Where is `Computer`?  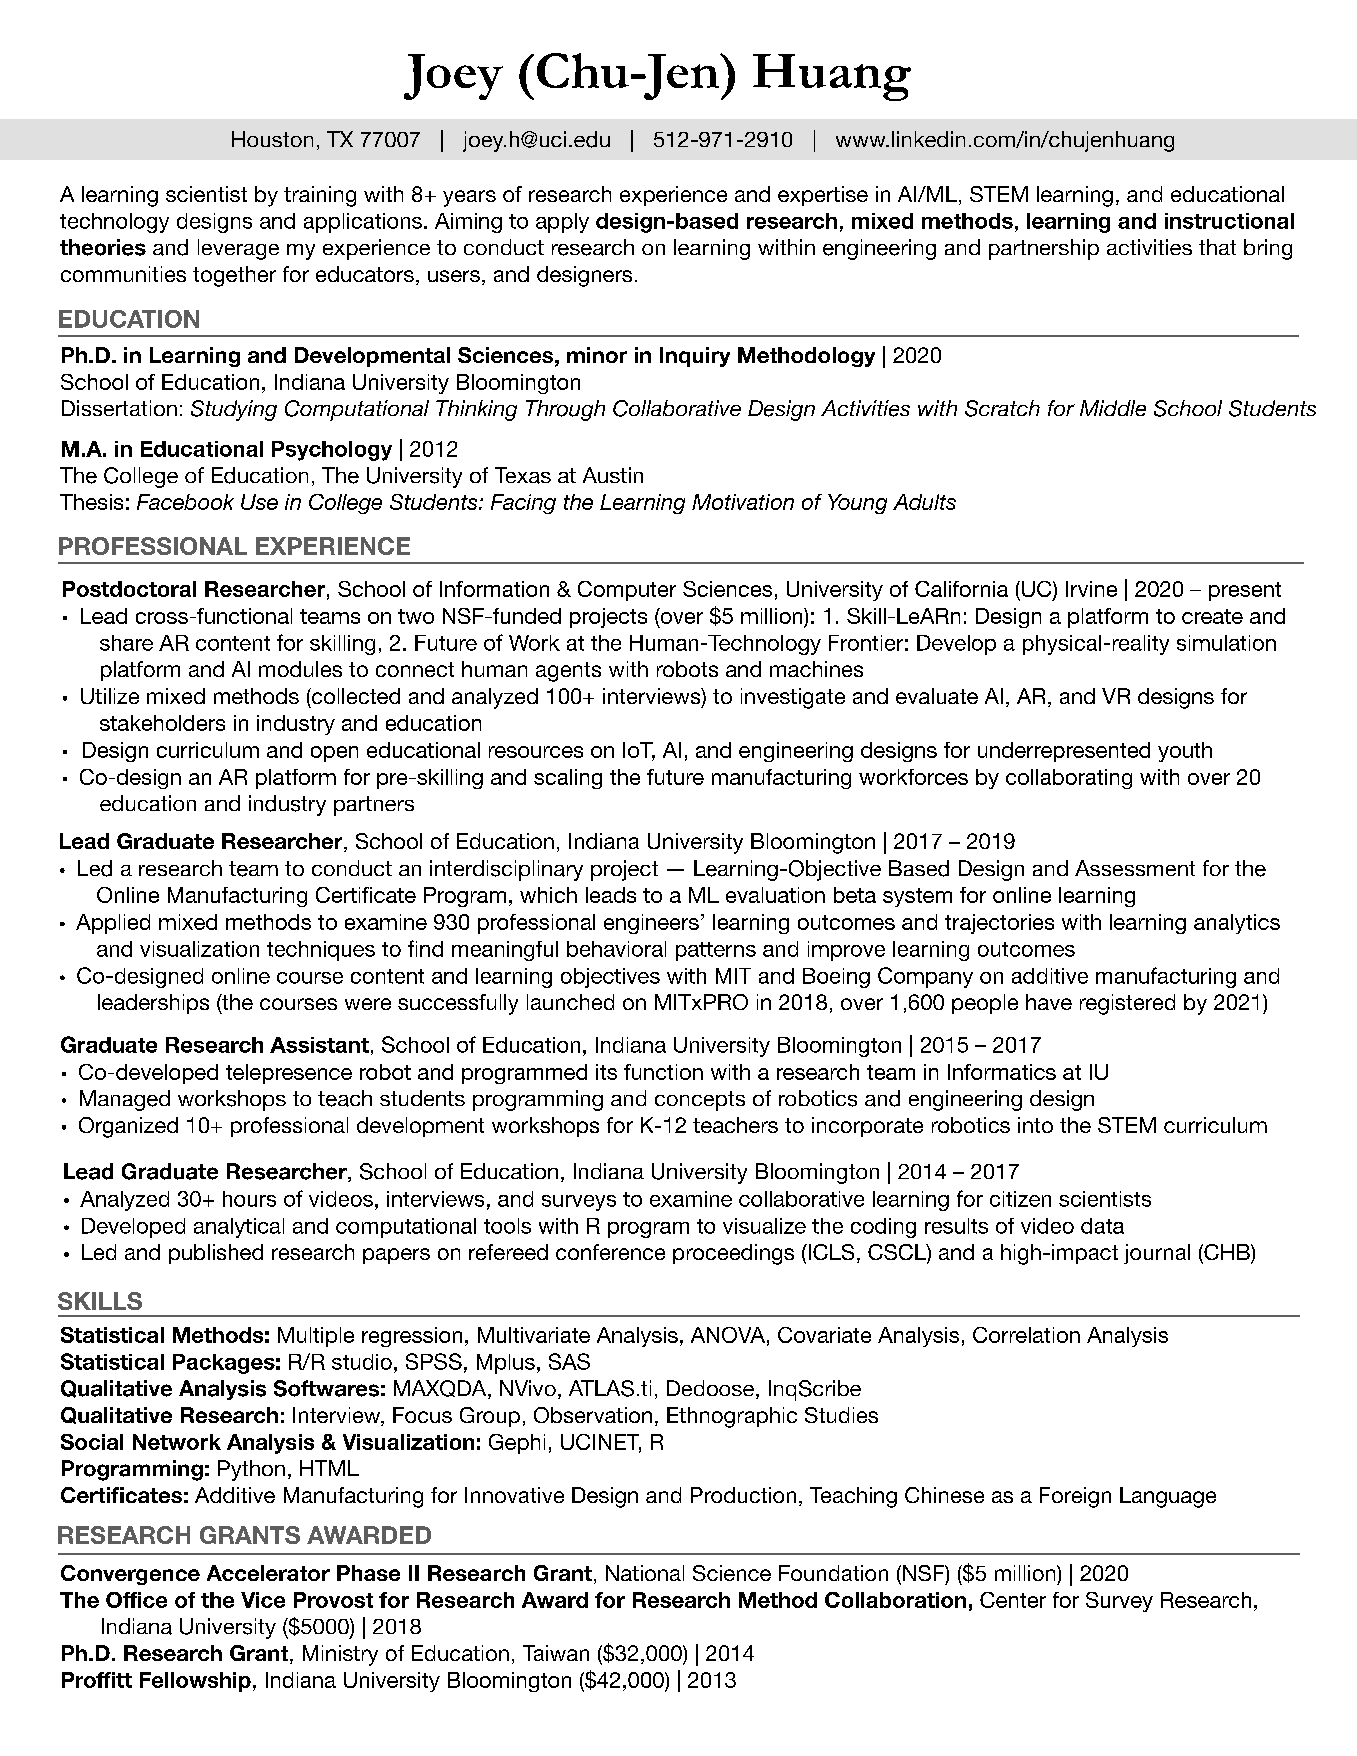 Computer is located at coordinates (627, 591).
